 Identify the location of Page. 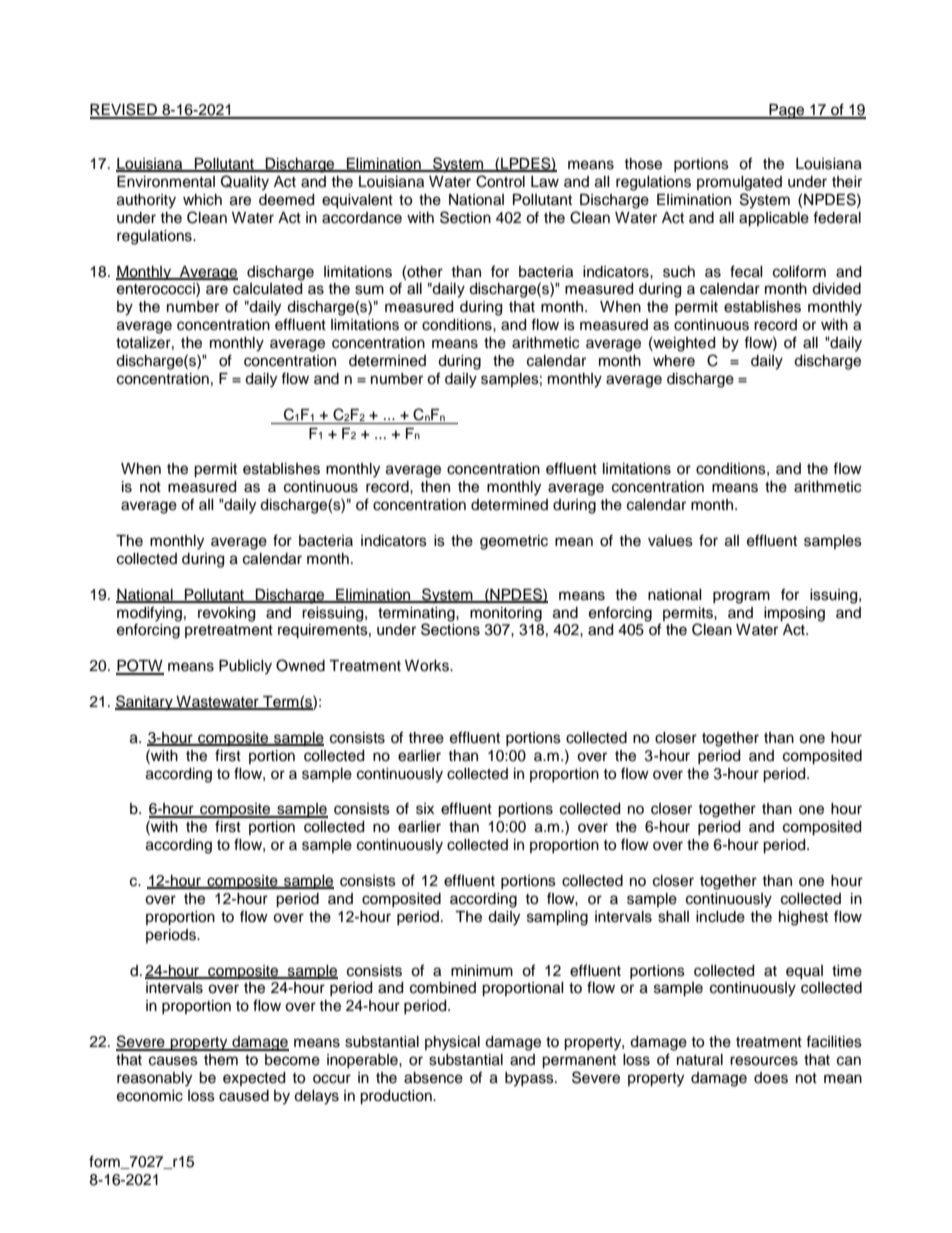
(787, 111).
